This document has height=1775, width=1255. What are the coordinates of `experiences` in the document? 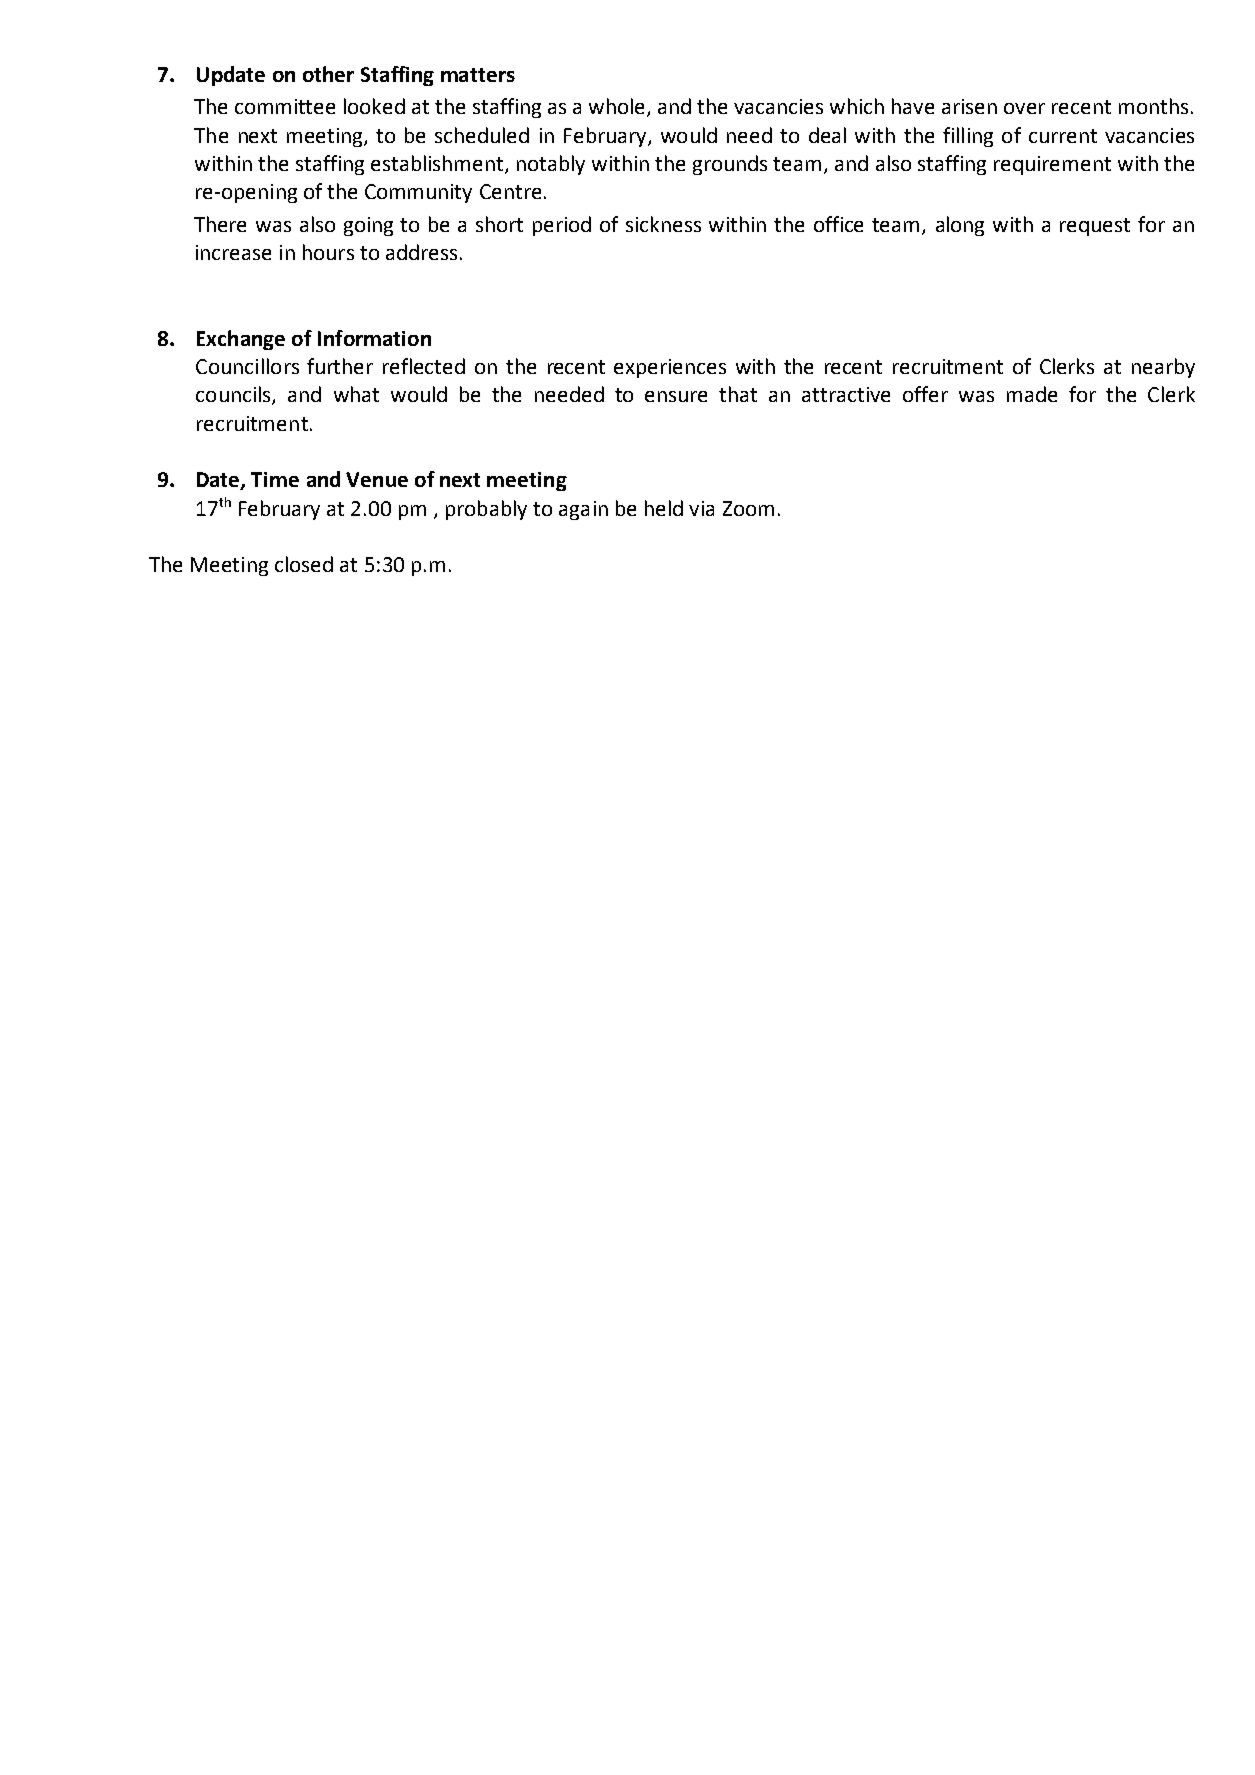 It's located at (670, 368).
